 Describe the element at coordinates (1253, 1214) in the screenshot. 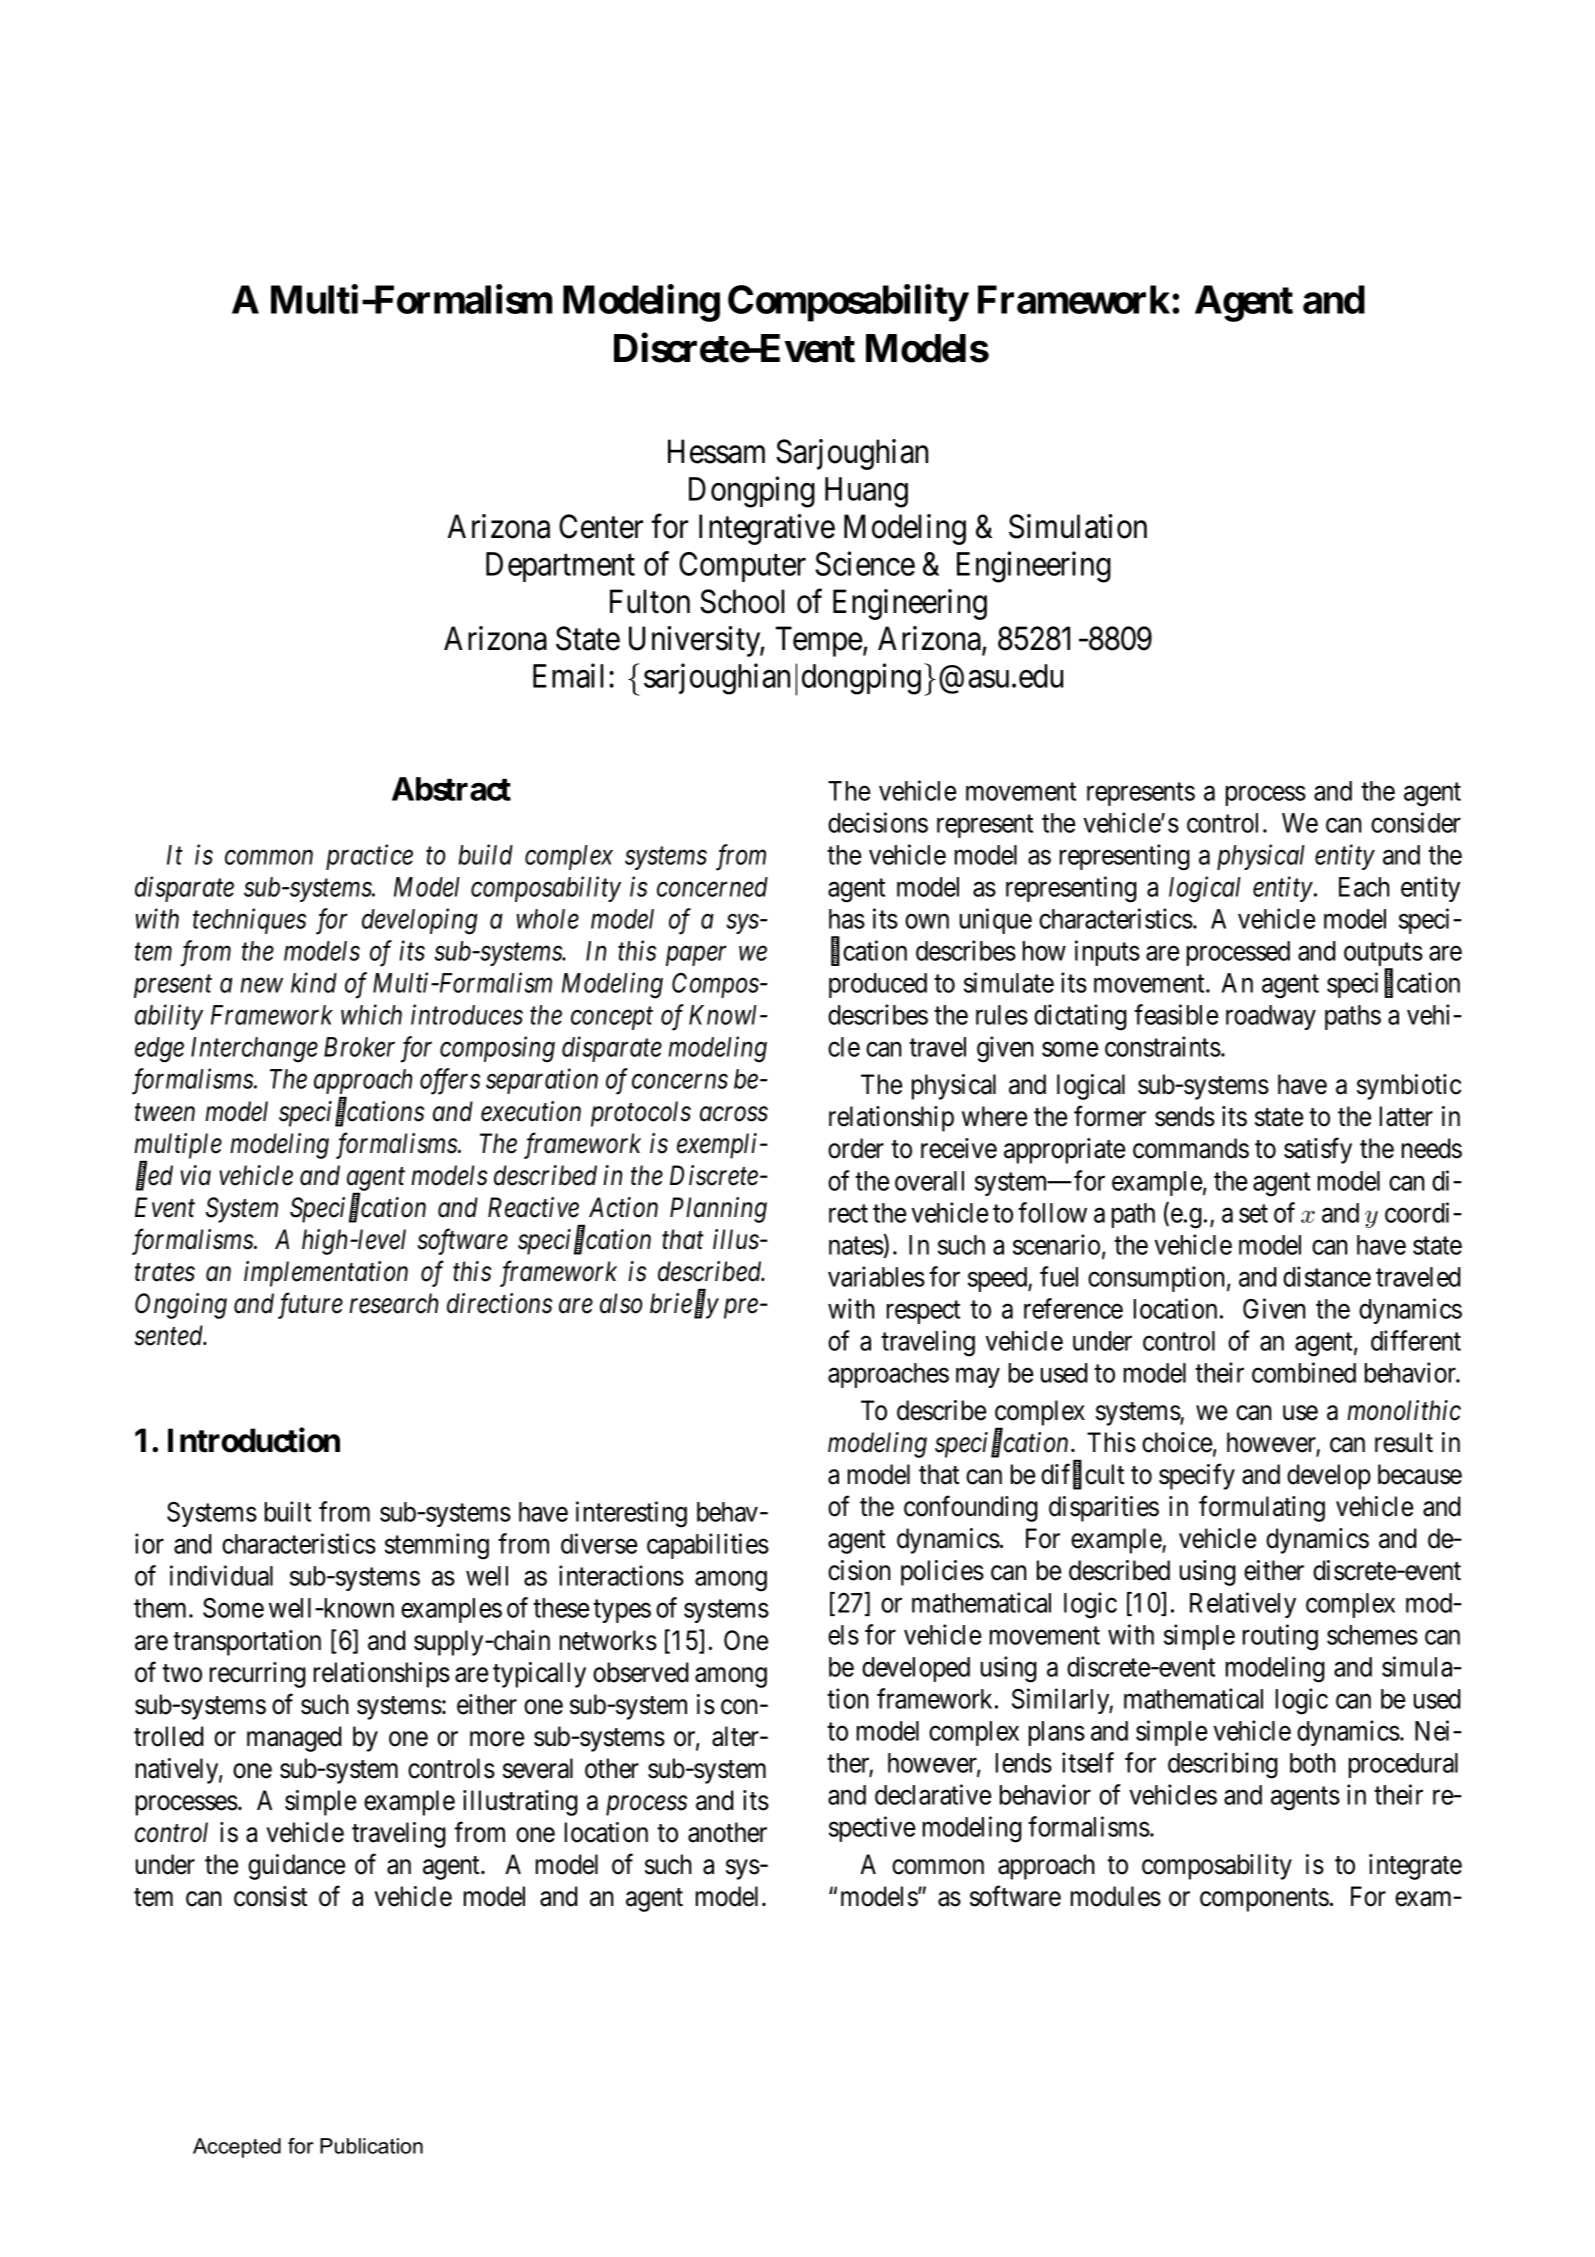

I see `set` at that location.
